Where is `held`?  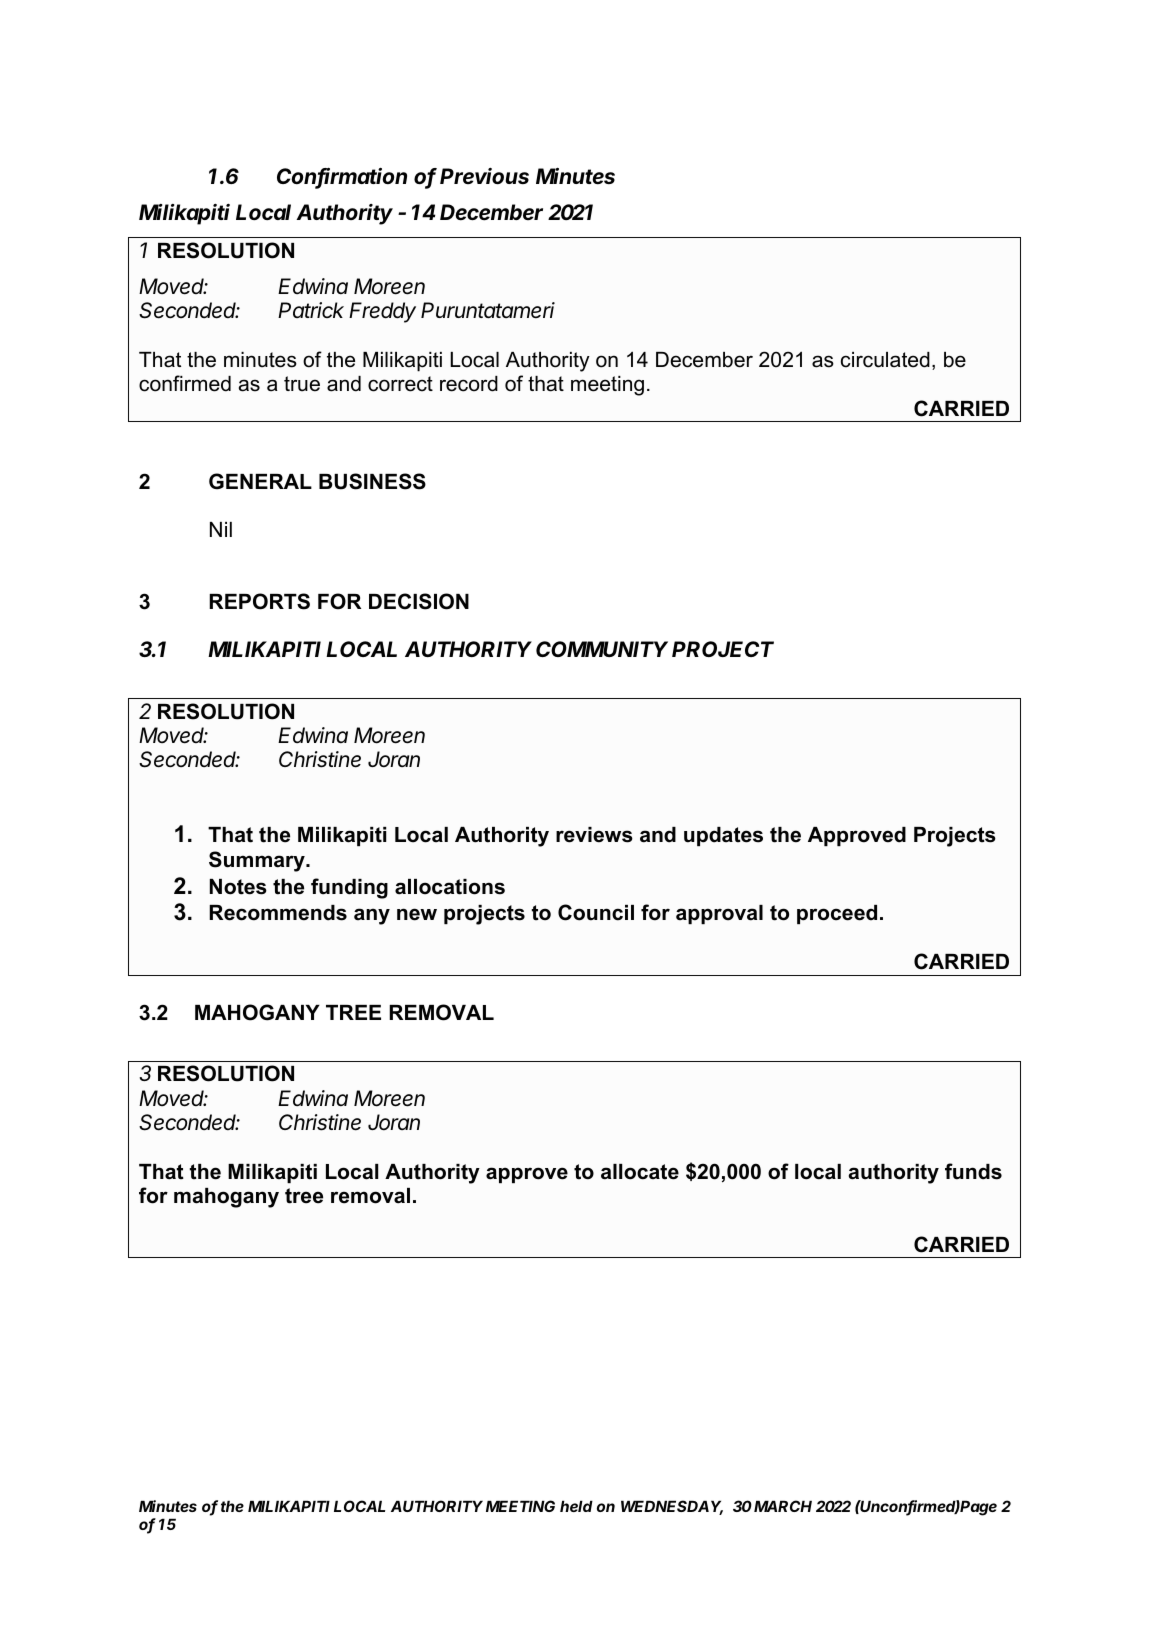
held is located at coordinates (576, 1506).
